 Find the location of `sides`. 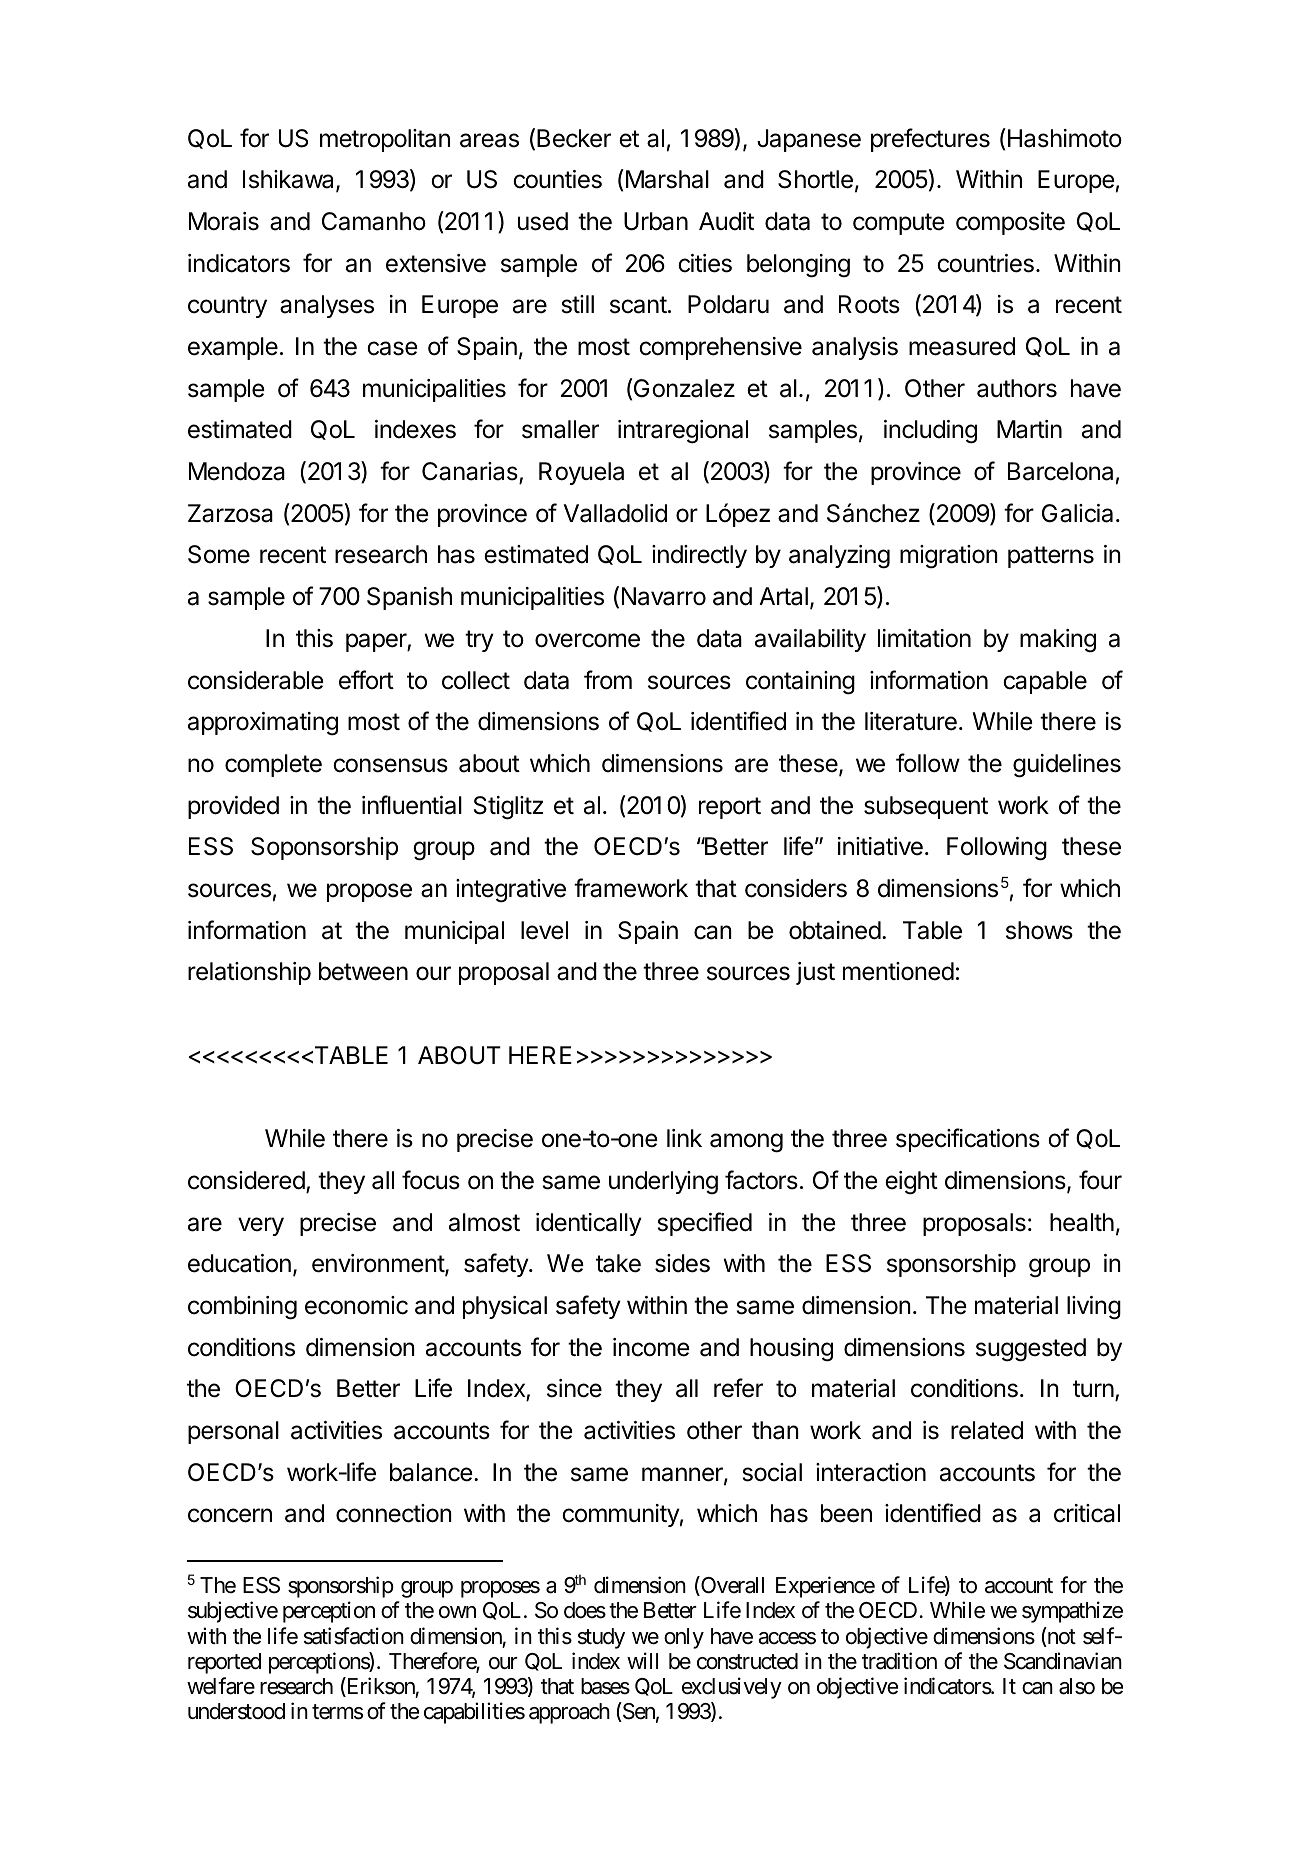

sides is located at coordinates (682, 1263).
